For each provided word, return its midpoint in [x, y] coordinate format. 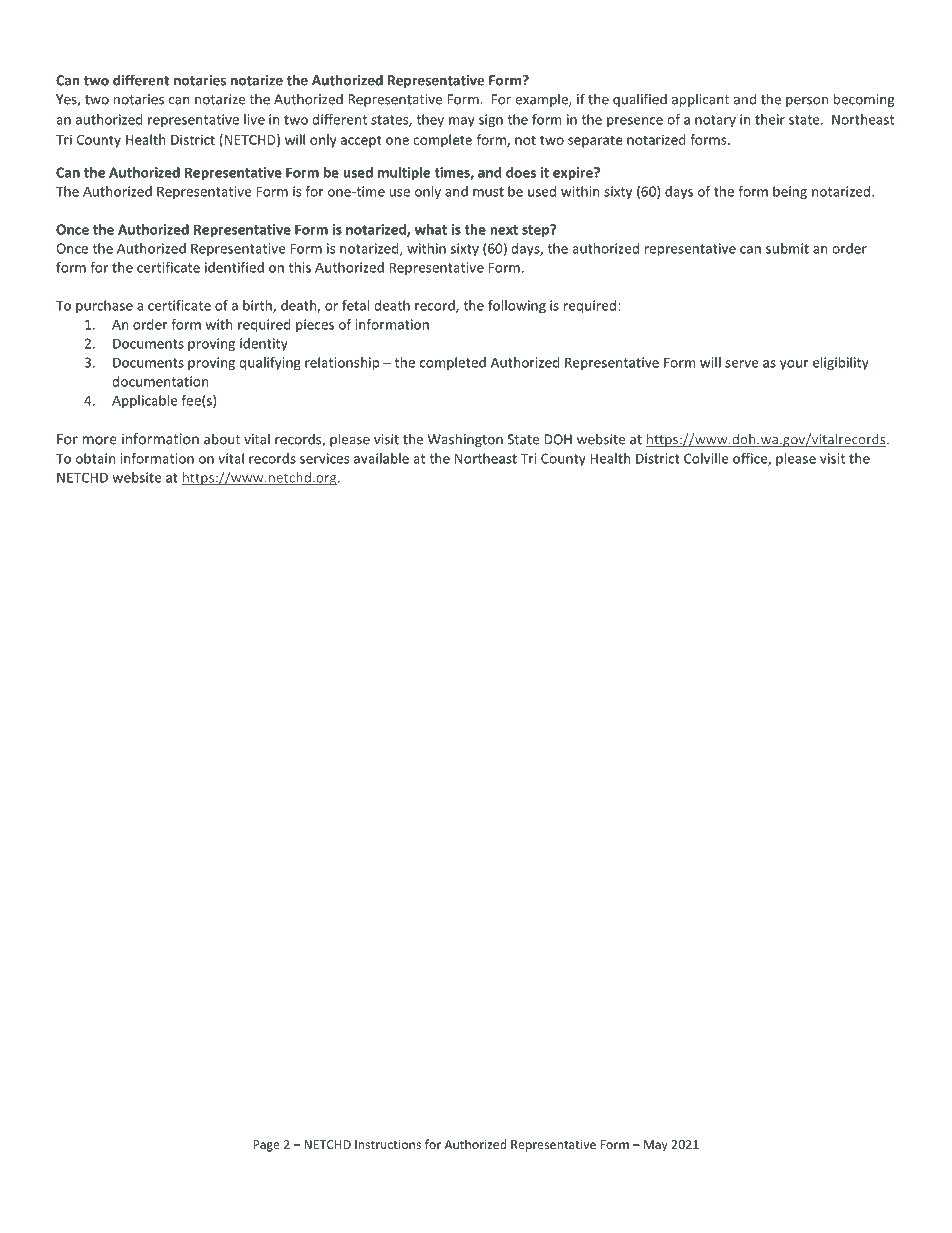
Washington [465, 440]
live [254, 119]
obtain [95, 458]
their [770, 119]
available [381, 458]
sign [491, 121]
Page [266, 1146]
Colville [706, 458]
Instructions [388, 1144]
